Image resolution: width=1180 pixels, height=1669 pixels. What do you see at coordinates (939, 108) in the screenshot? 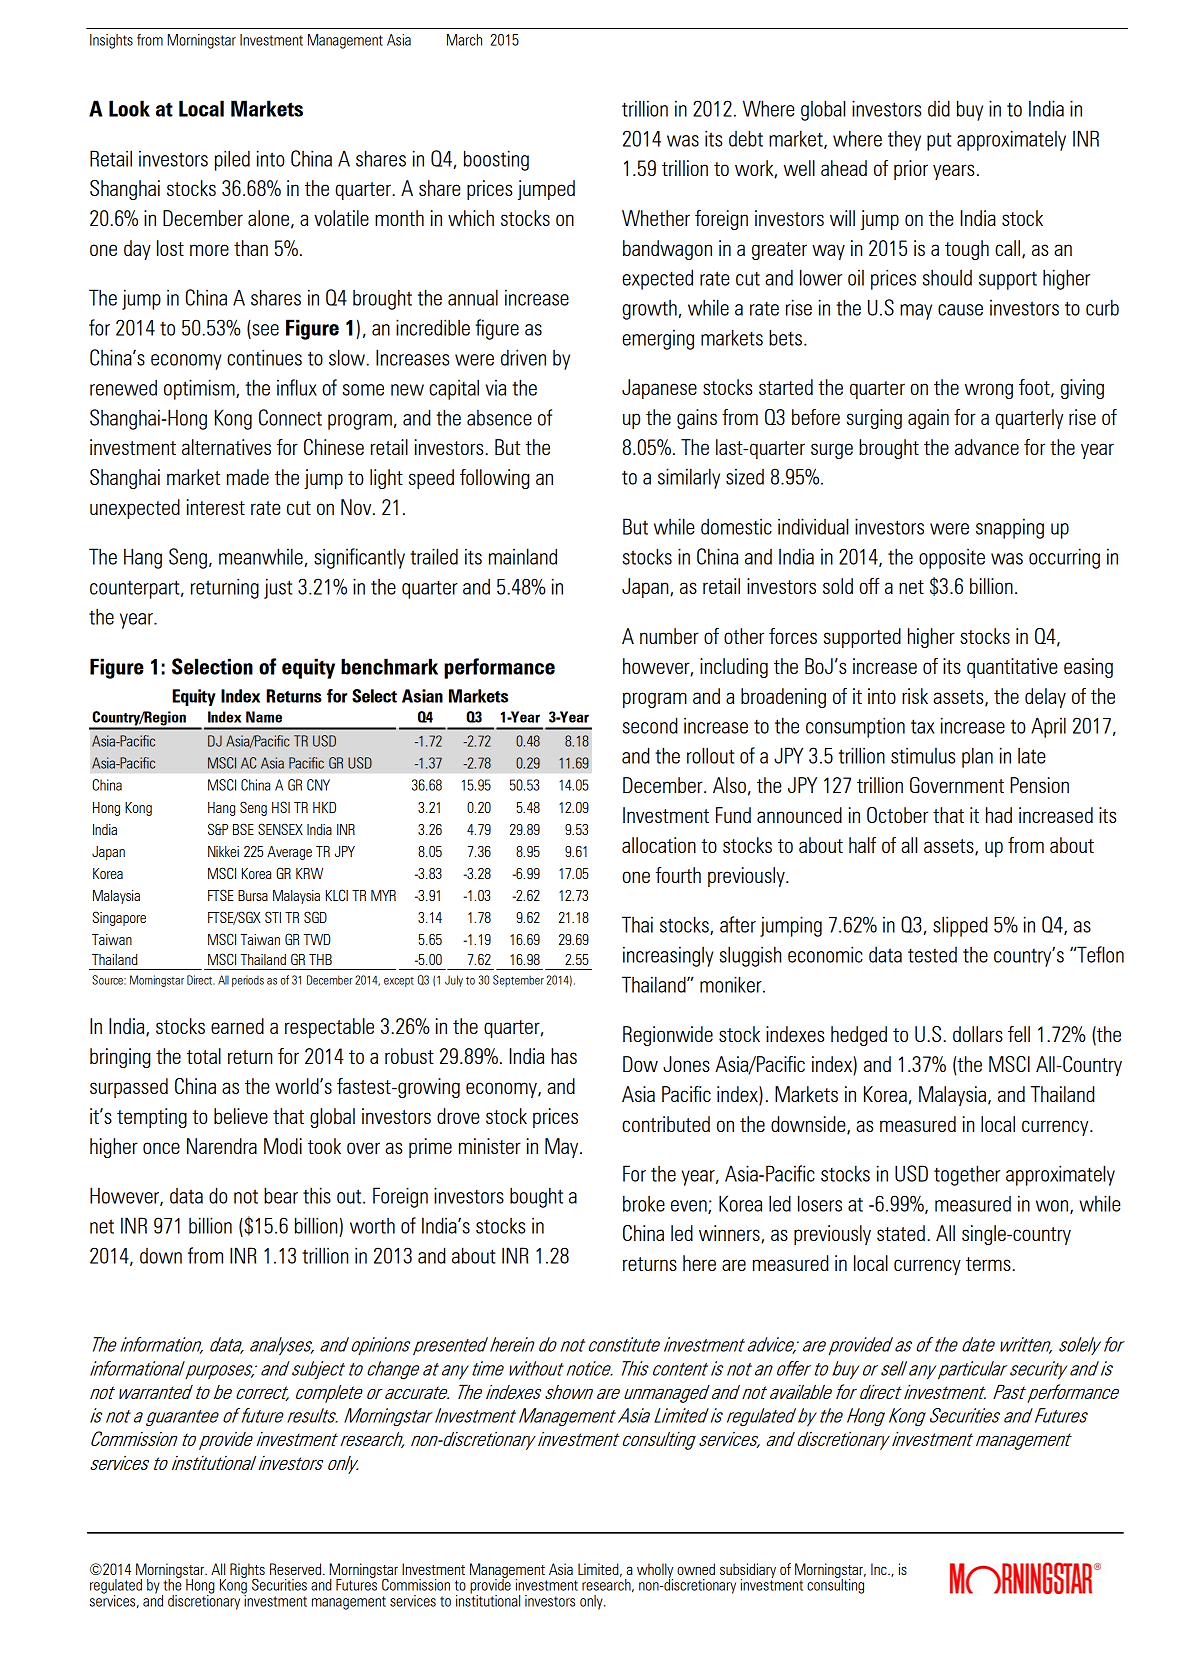
I see `did` at bounding box center [939, 108].
